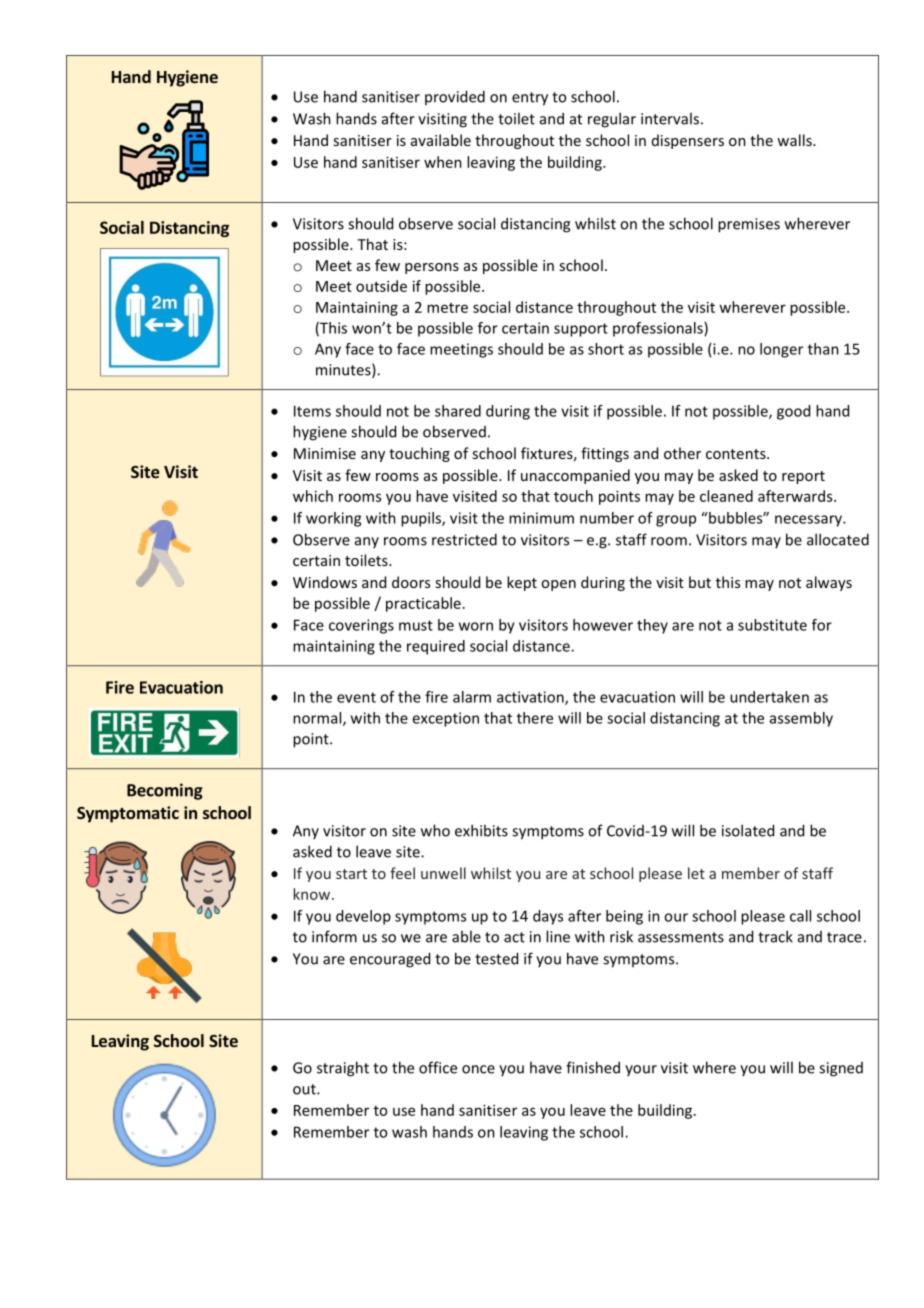 This document has width=924, height=1308. Describe the element at coordinates (841, 1069) in the document. I see `signed` at that location.
